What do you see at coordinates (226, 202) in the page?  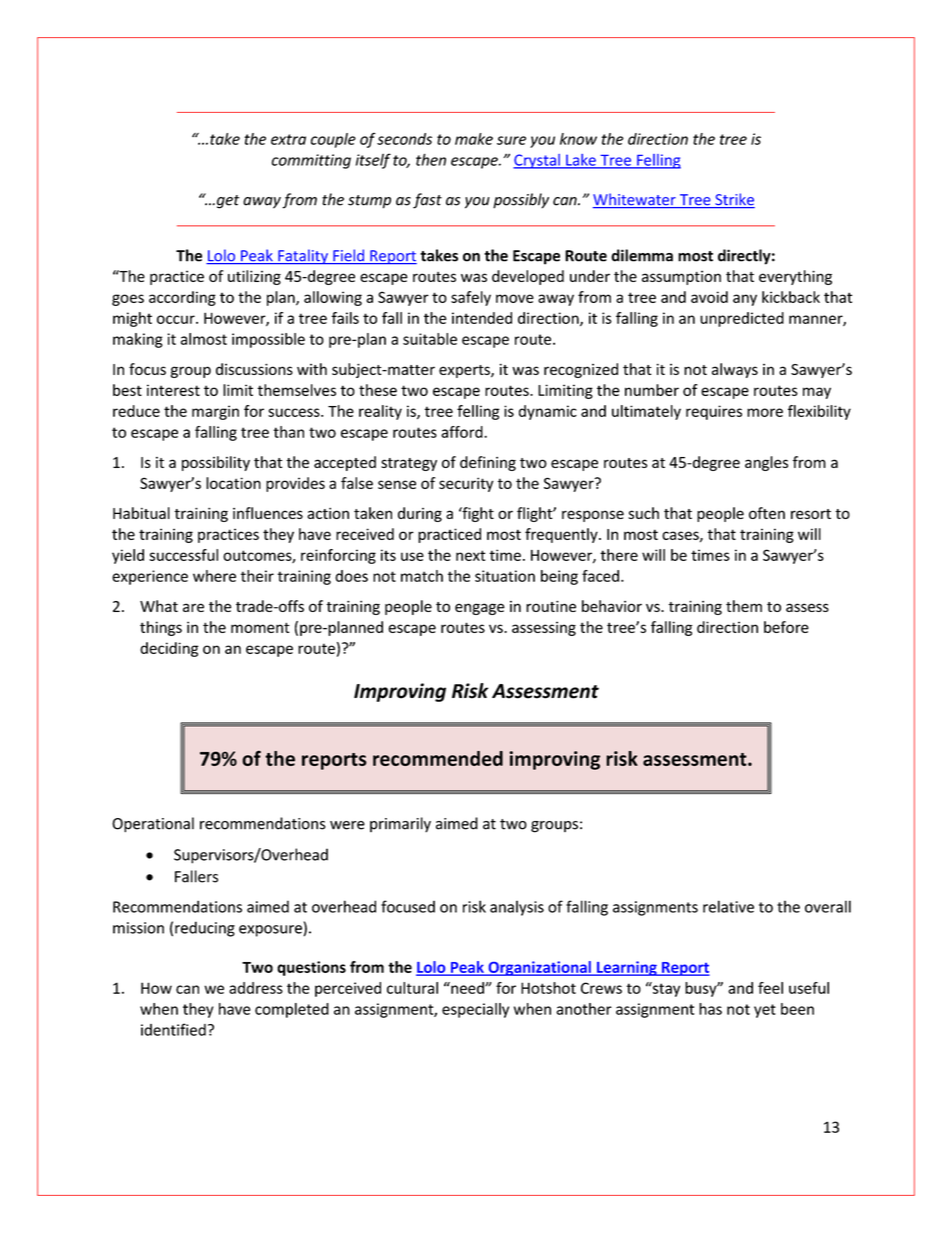 I see `get` at bounding box center [226, 202].
